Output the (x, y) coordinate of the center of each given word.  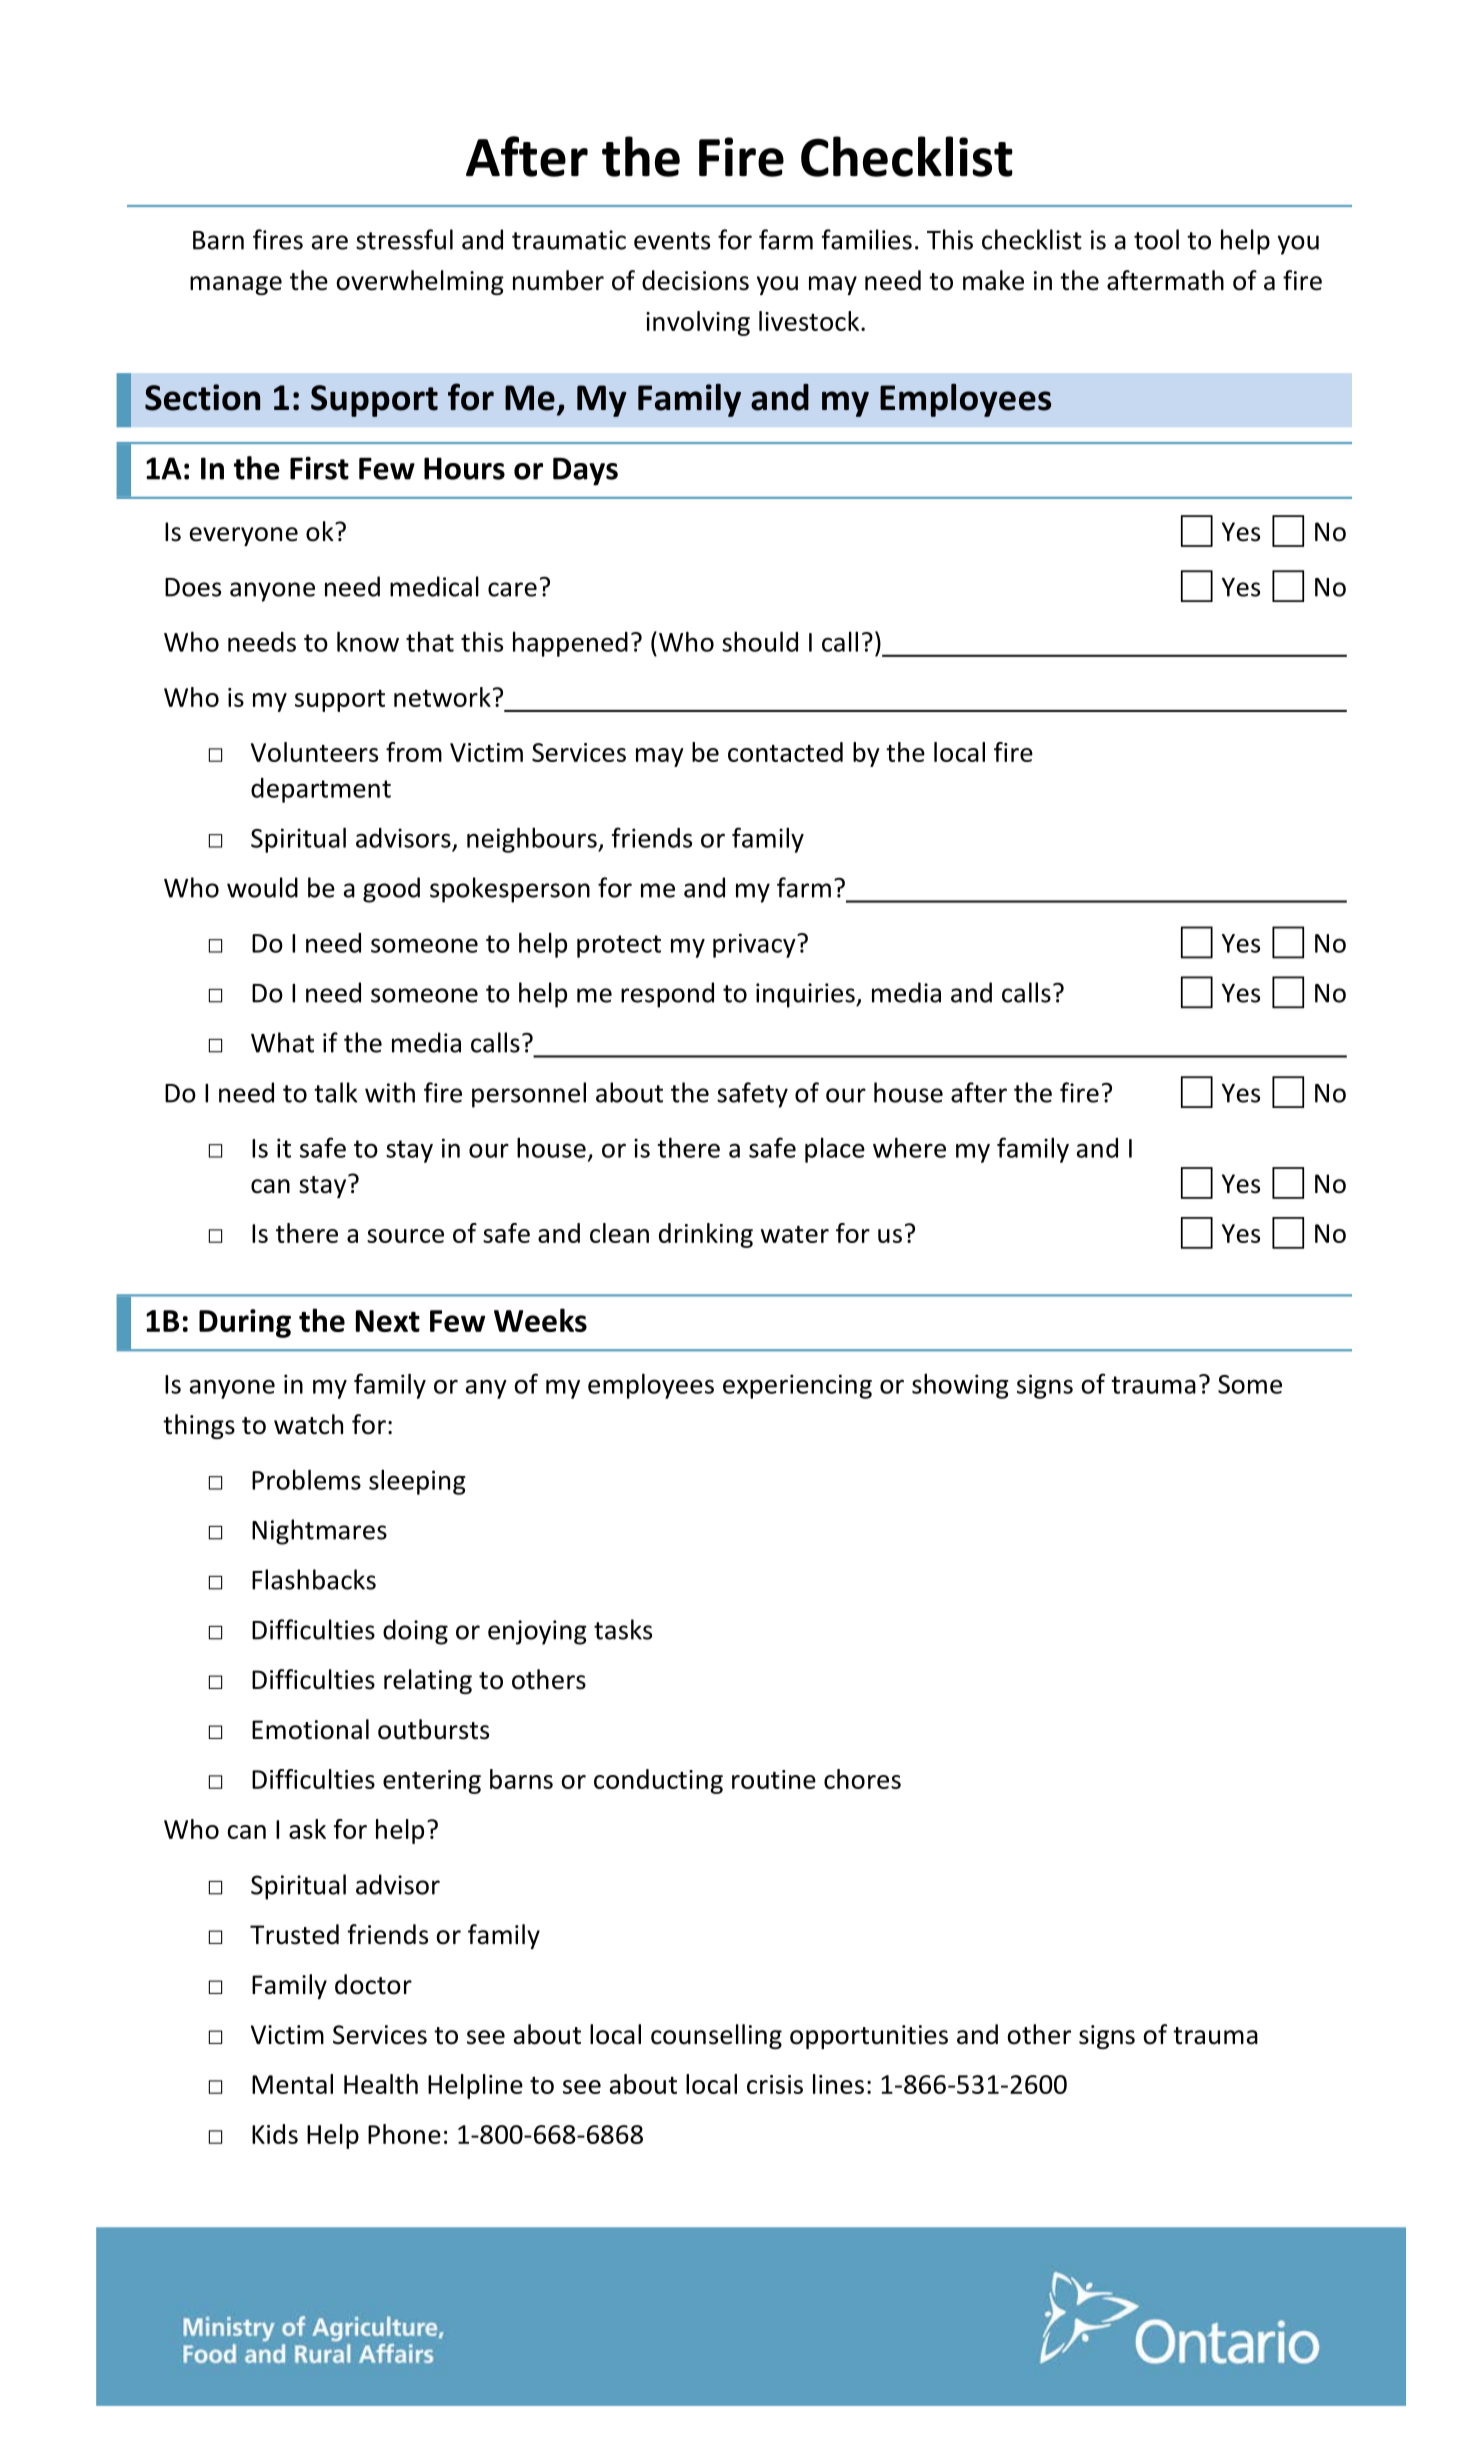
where (909, 1147)
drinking (706, 1235)
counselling (716, 2036)
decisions (695, 280)
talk (336, 1092)
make (993, 280)
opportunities (869, 2037)
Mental (292, 2084)
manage (236, 285)
